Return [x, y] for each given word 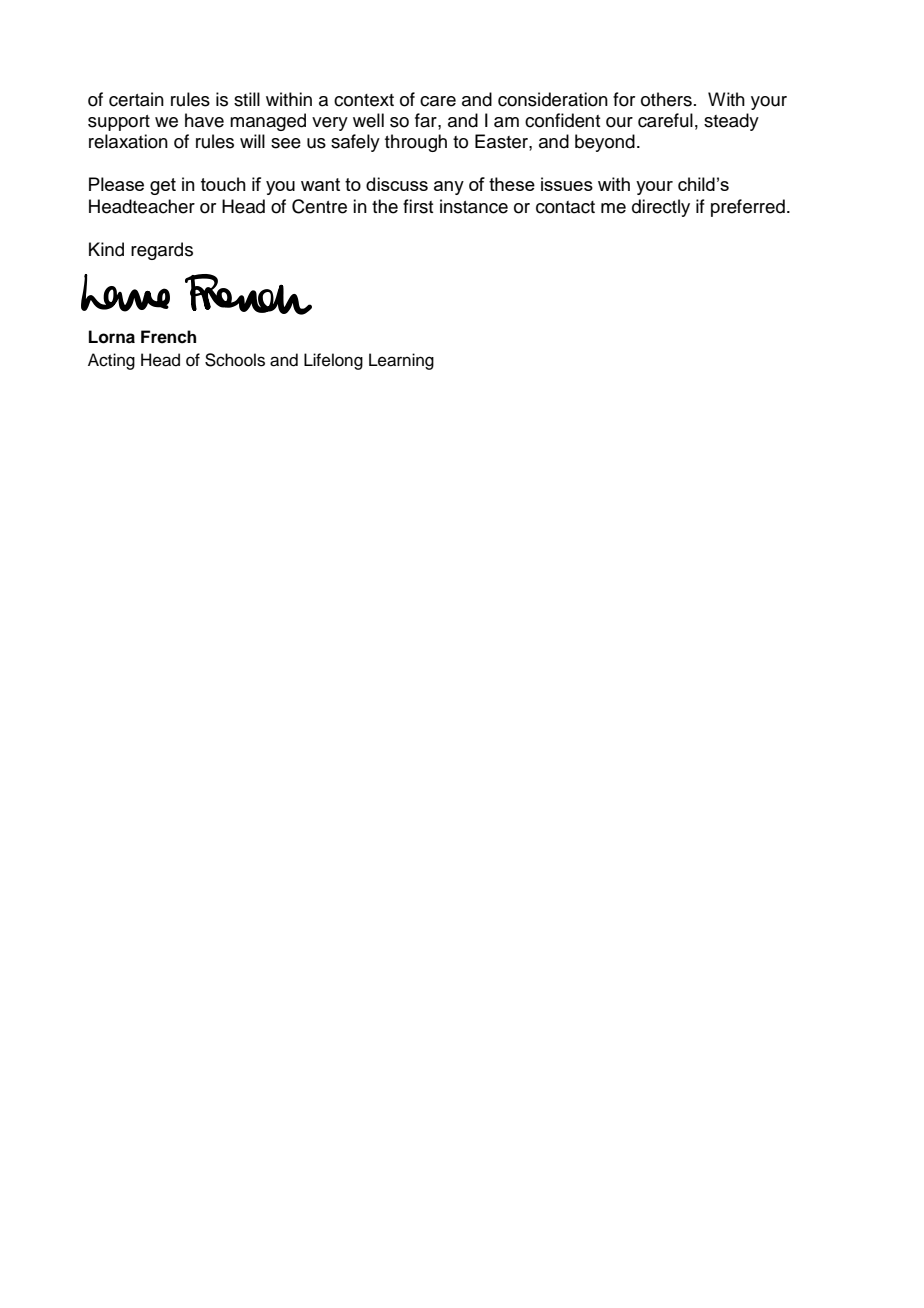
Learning [401, 361]
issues [567, 184]
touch [223, 184]
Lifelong [333, 361]
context [364, 100]
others [666, 99]
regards [162, 251]
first [418, 206]
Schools [235, 360]
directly [661, 208]
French [168, 337]
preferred [748, 208]
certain [136, 99]
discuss [397, 184]
